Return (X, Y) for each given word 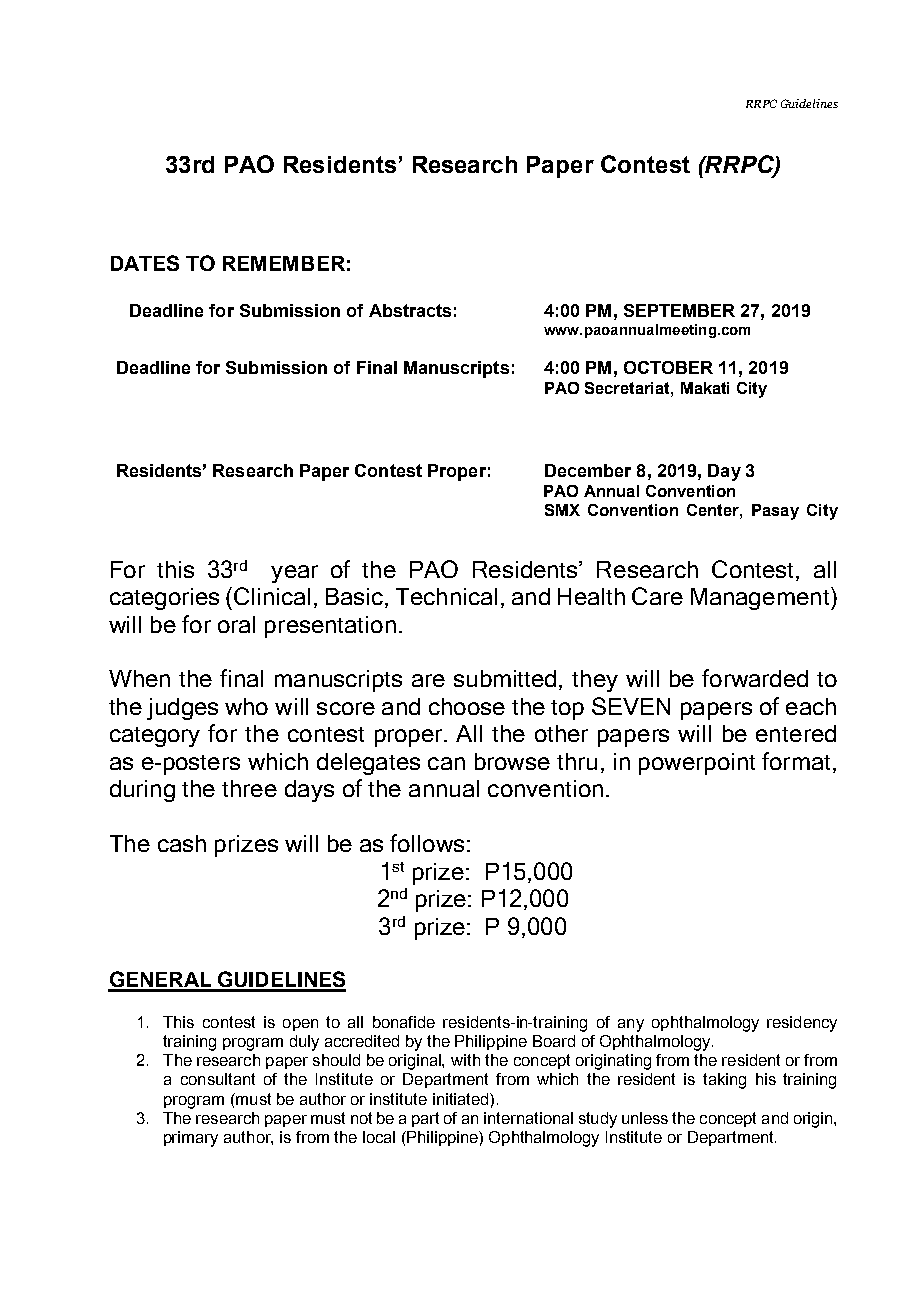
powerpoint (697, 764)
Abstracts (410, 310)
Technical (446, 596)
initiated (462, 1099)
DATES (145, 263)
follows (427, 843)
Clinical (272, 596)
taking (724, 1081)
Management (761, 598)
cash (182, 843)
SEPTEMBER (679, 310)
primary (191, 1139)
